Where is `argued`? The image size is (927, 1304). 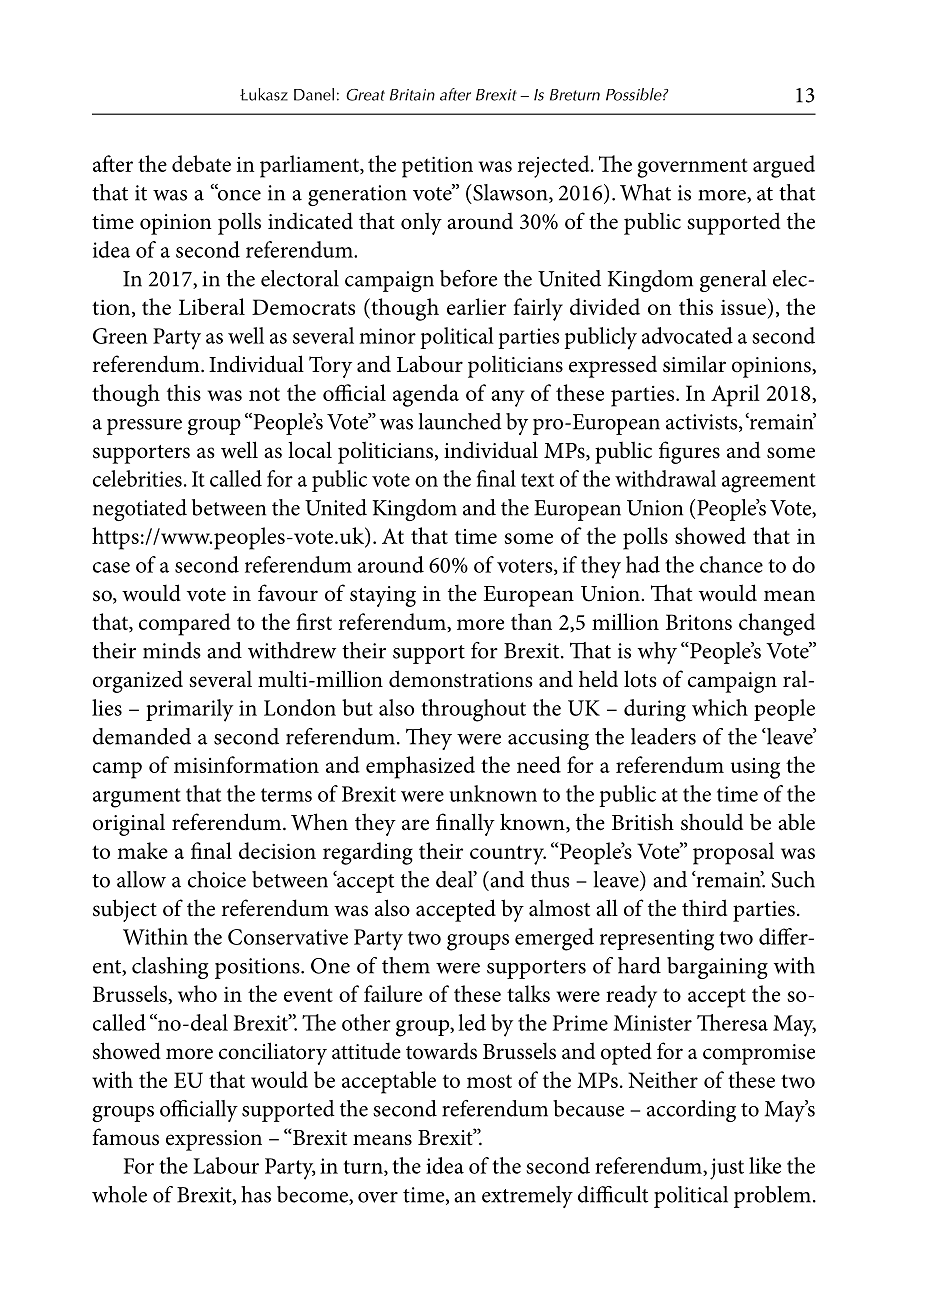 argued is located at coordinates (784, 166).
